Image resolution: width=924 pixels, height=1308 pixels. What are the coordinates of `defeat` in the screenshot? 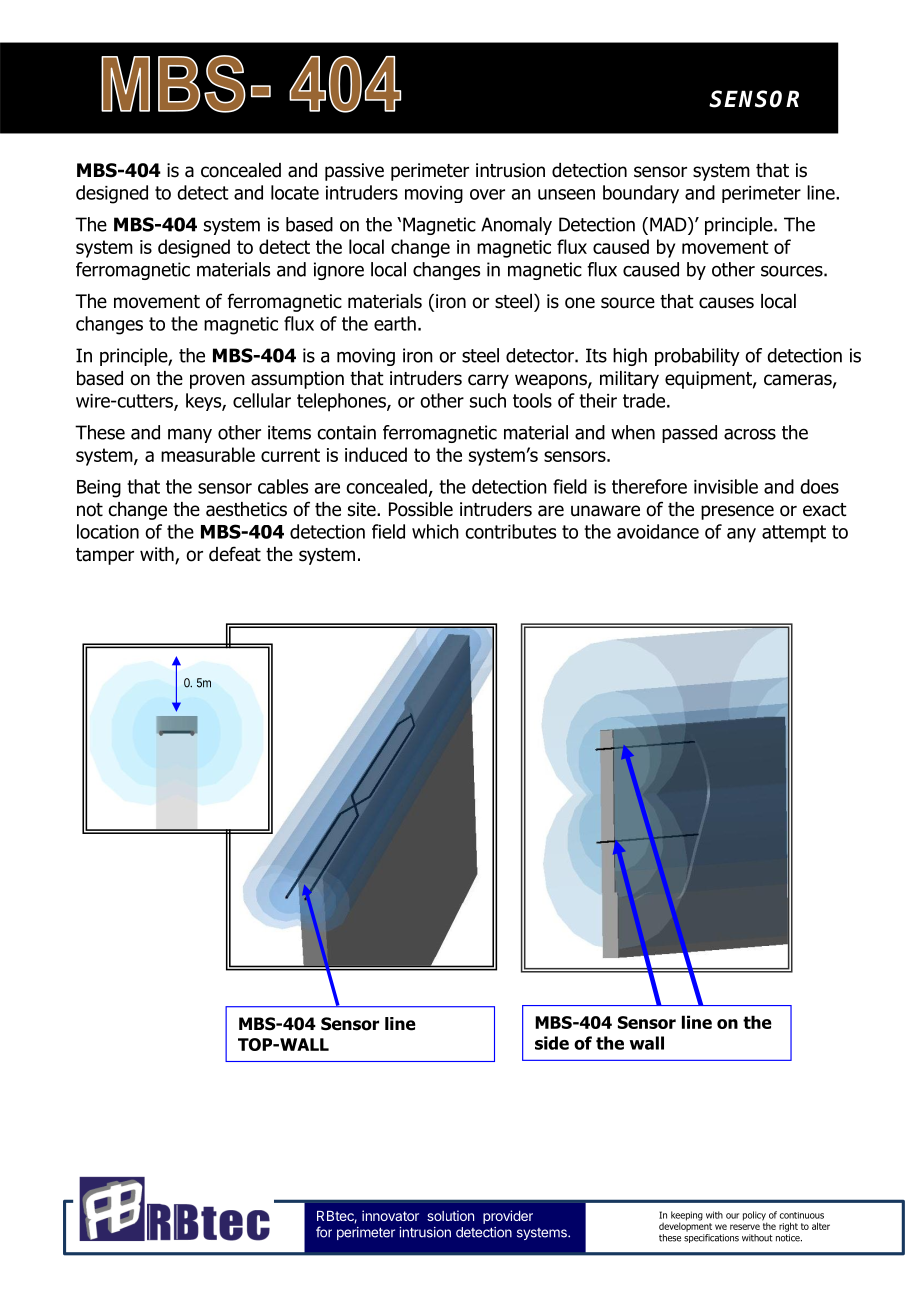 It's located at (235, 554).
